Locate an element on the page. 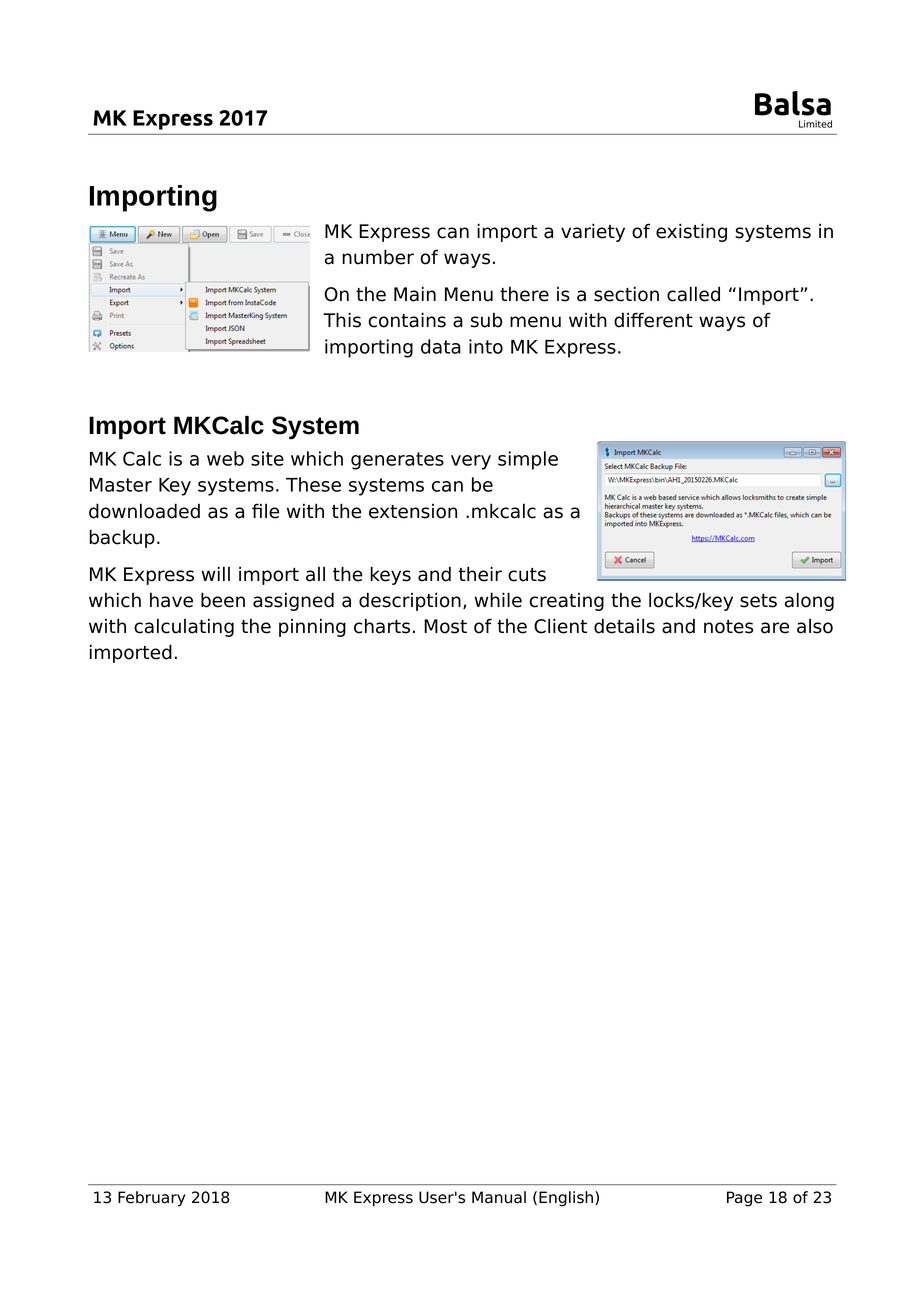 The image size is (924, 1308). called is located at coordinates (693, 294).
